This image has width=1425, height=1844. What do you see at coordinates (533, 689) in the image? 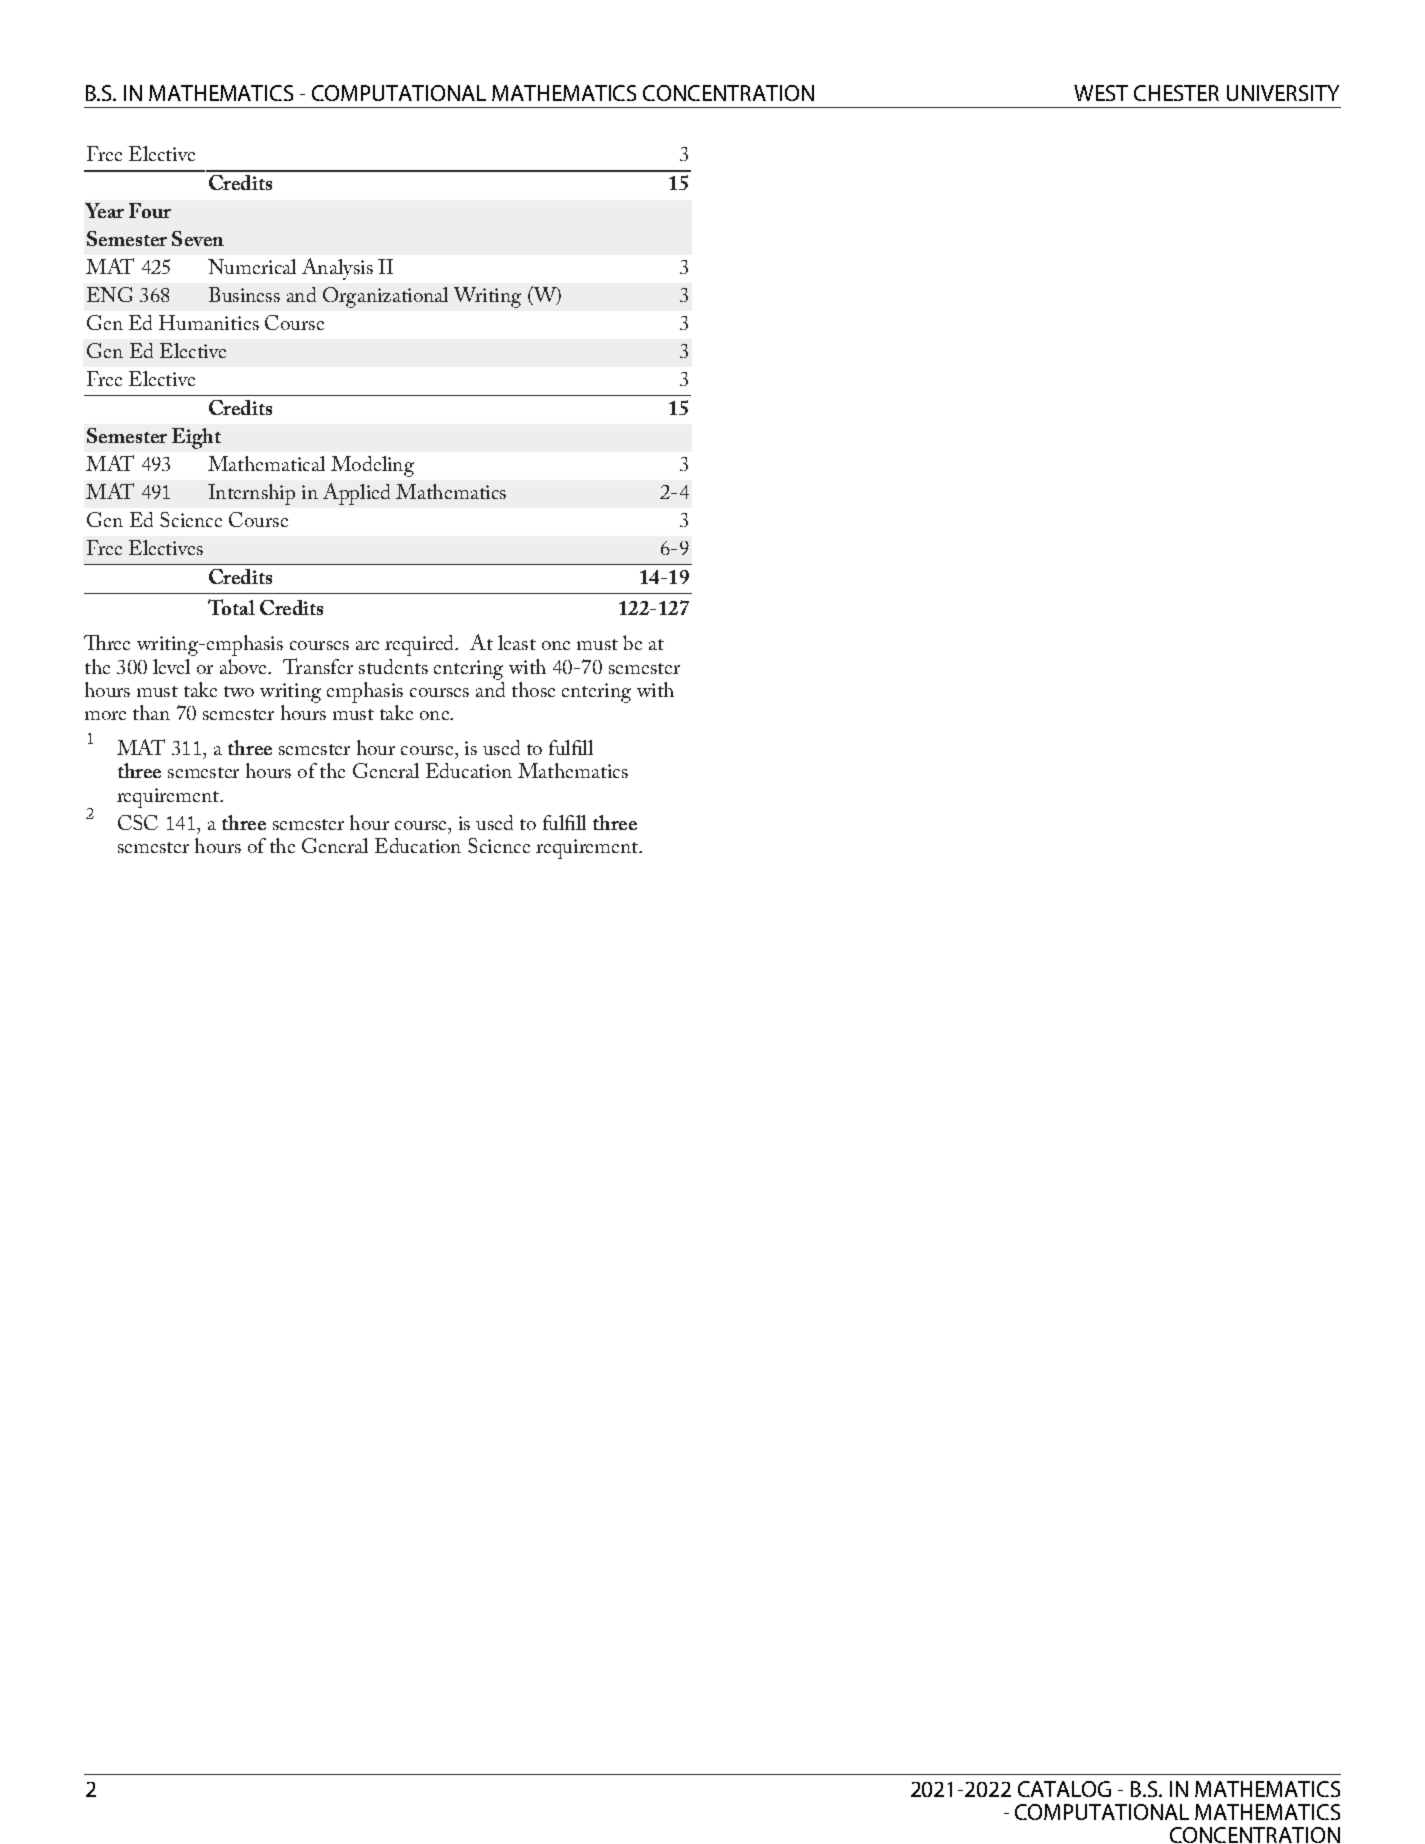
I see `those` at bounding box center [533, 689].
